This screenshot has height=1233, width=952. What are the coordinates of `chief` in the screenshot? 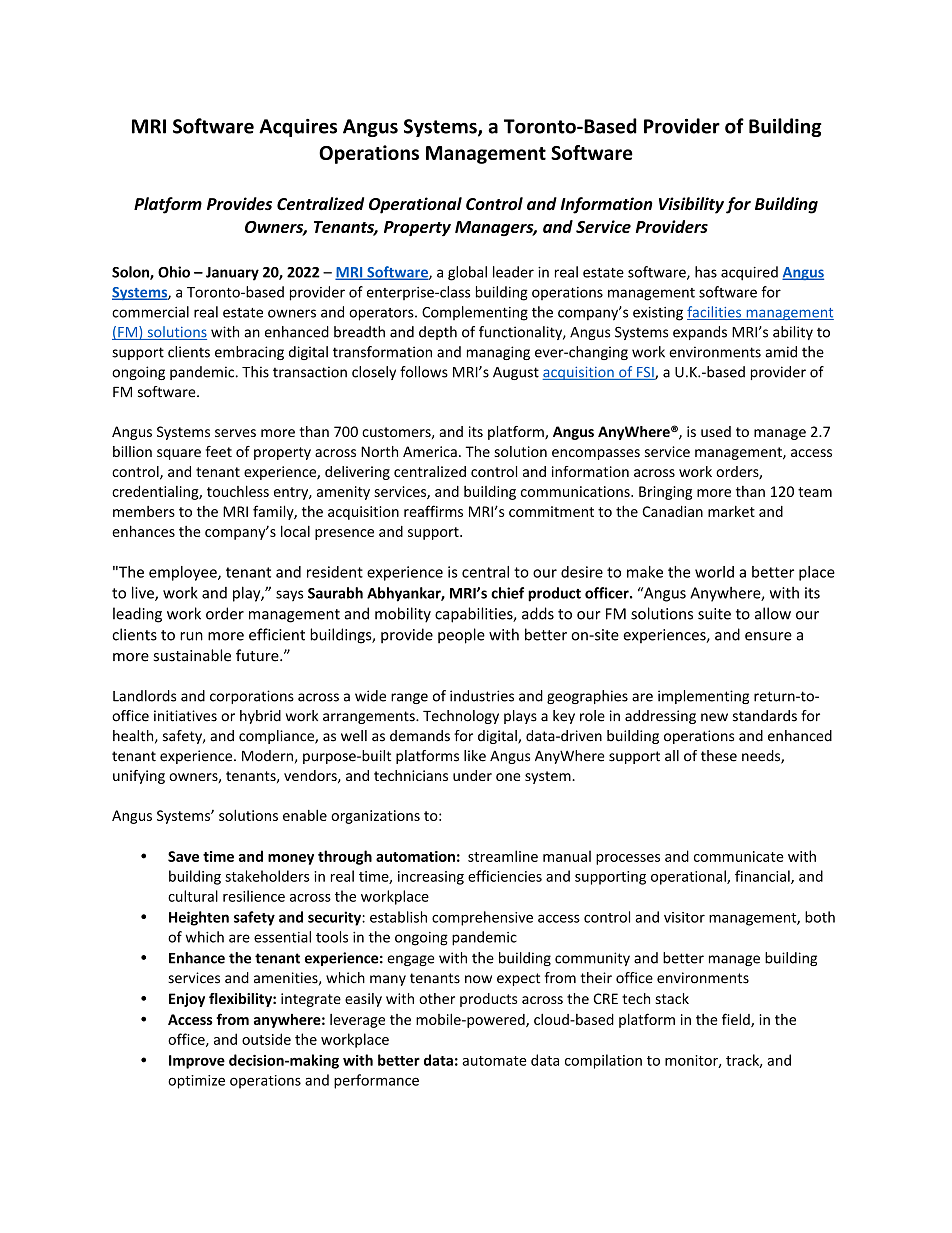 It's located at (507, 593).
